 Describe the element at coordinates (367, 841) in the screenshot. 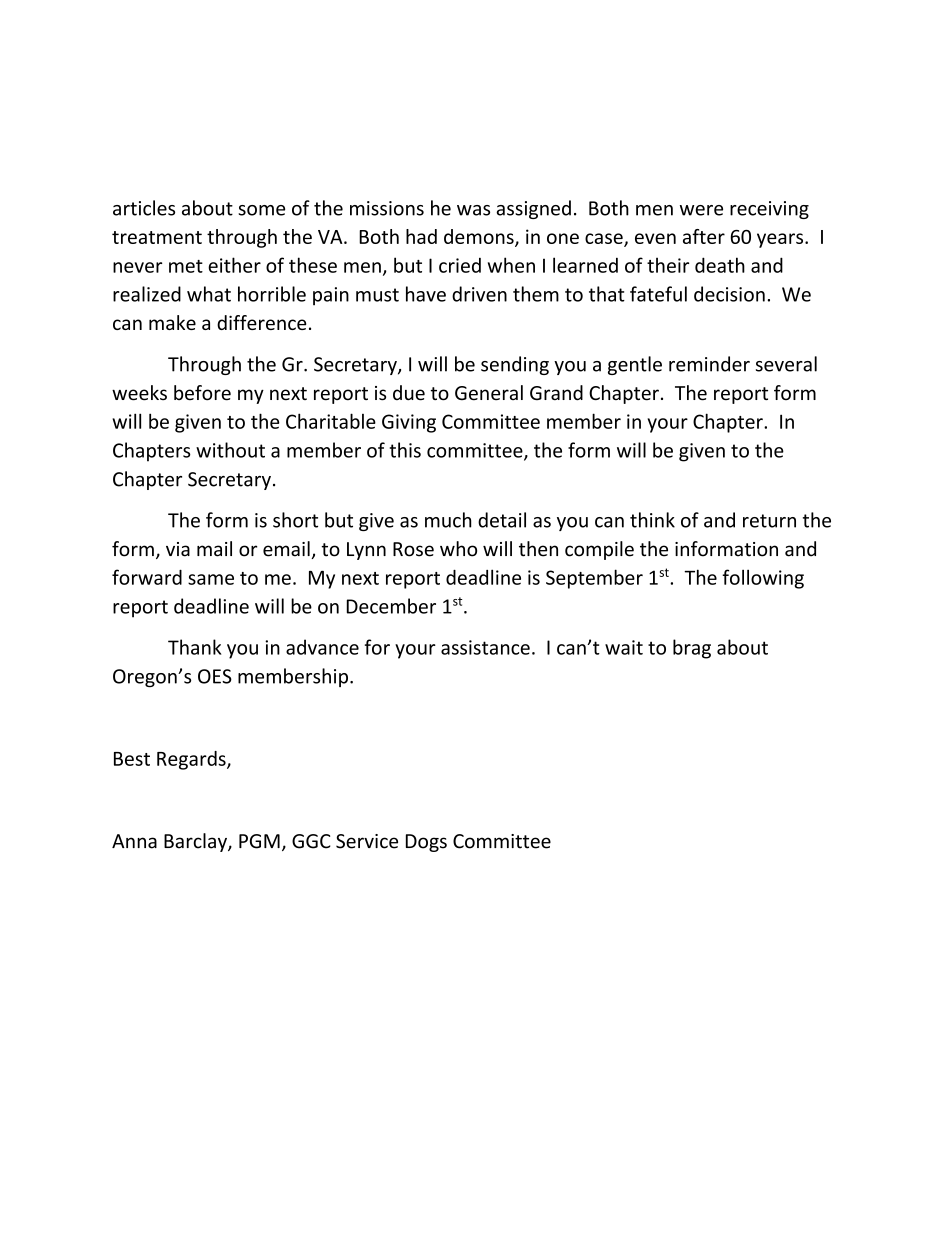

I see `Service` at that location.
